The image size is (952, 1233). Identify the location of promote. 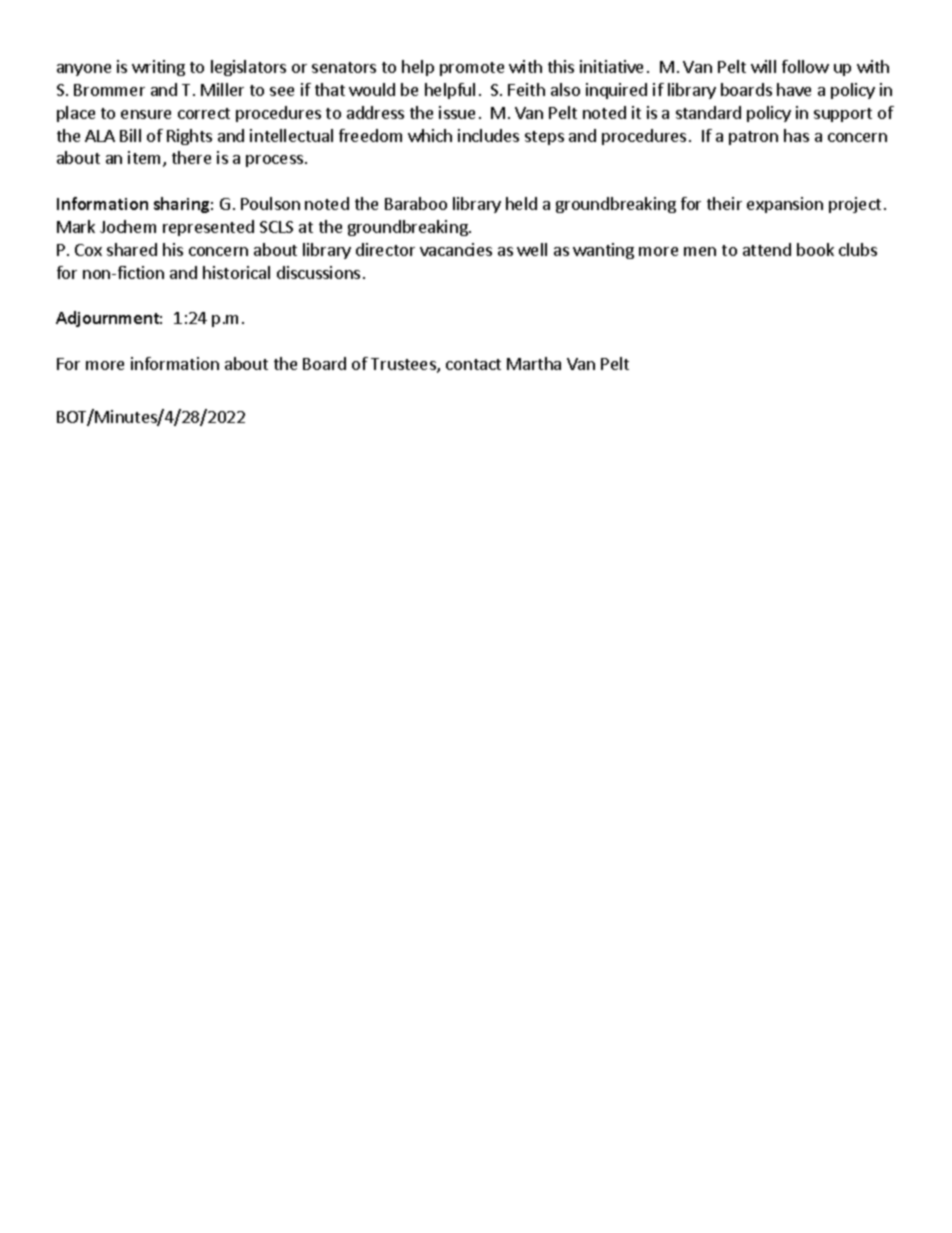
(472, 69).
